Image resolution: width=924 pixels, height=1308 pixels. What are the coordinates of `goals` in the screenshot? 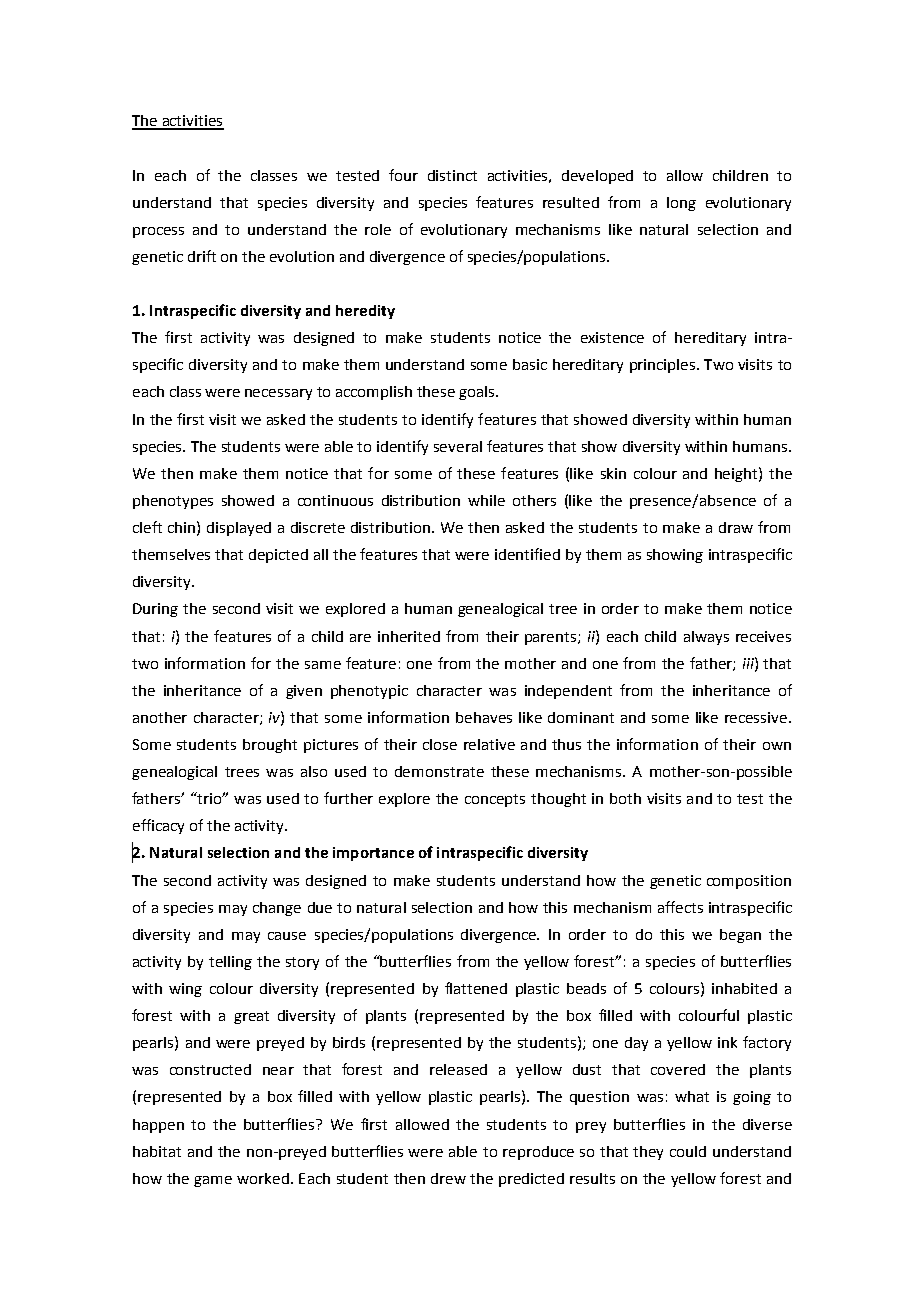 It's located at (478, 393).
